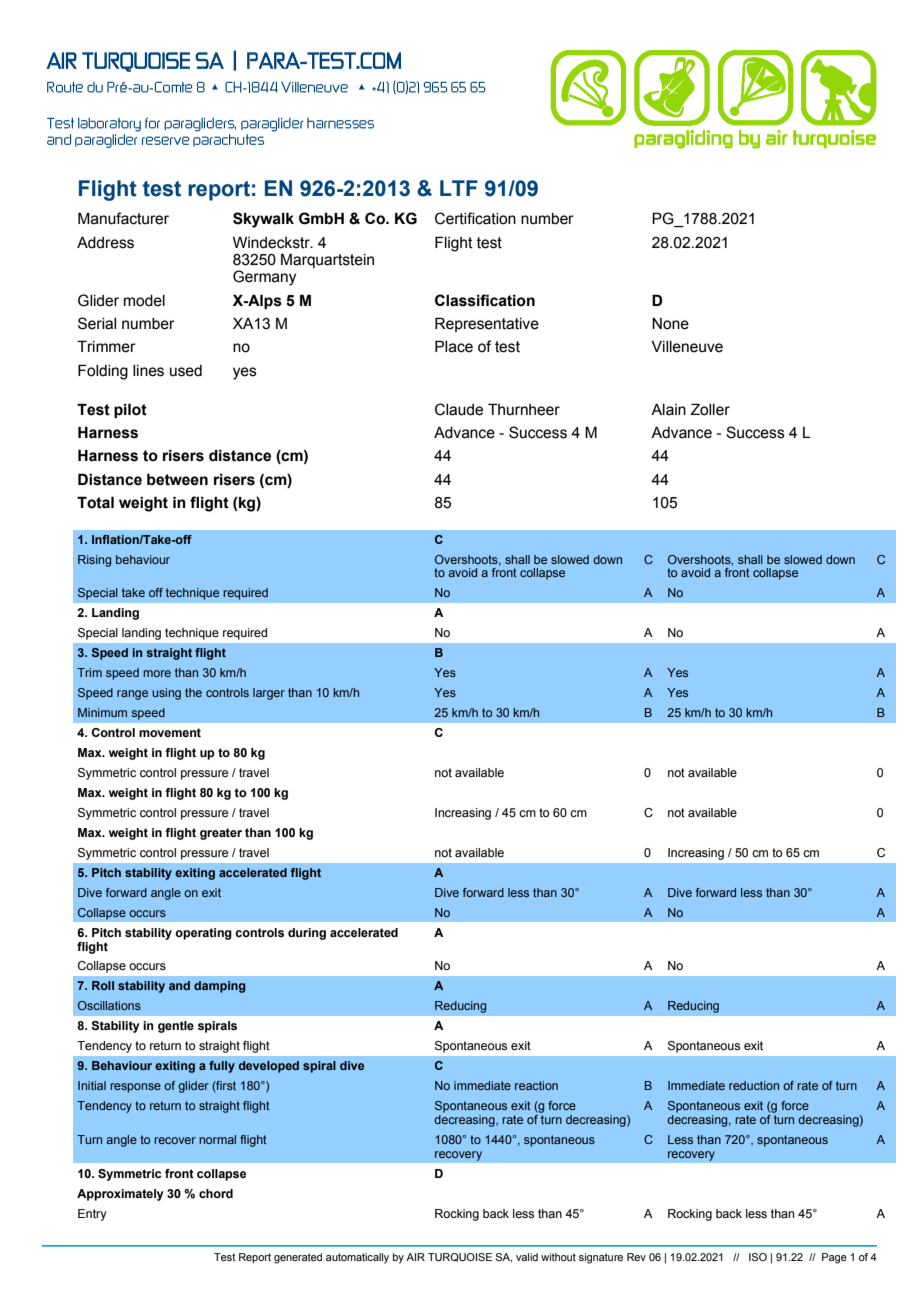 This screenshot has width=924, height=1308. Describe the element at coordinates (269, 694) in the screenshot. I see `larger` at that location.
